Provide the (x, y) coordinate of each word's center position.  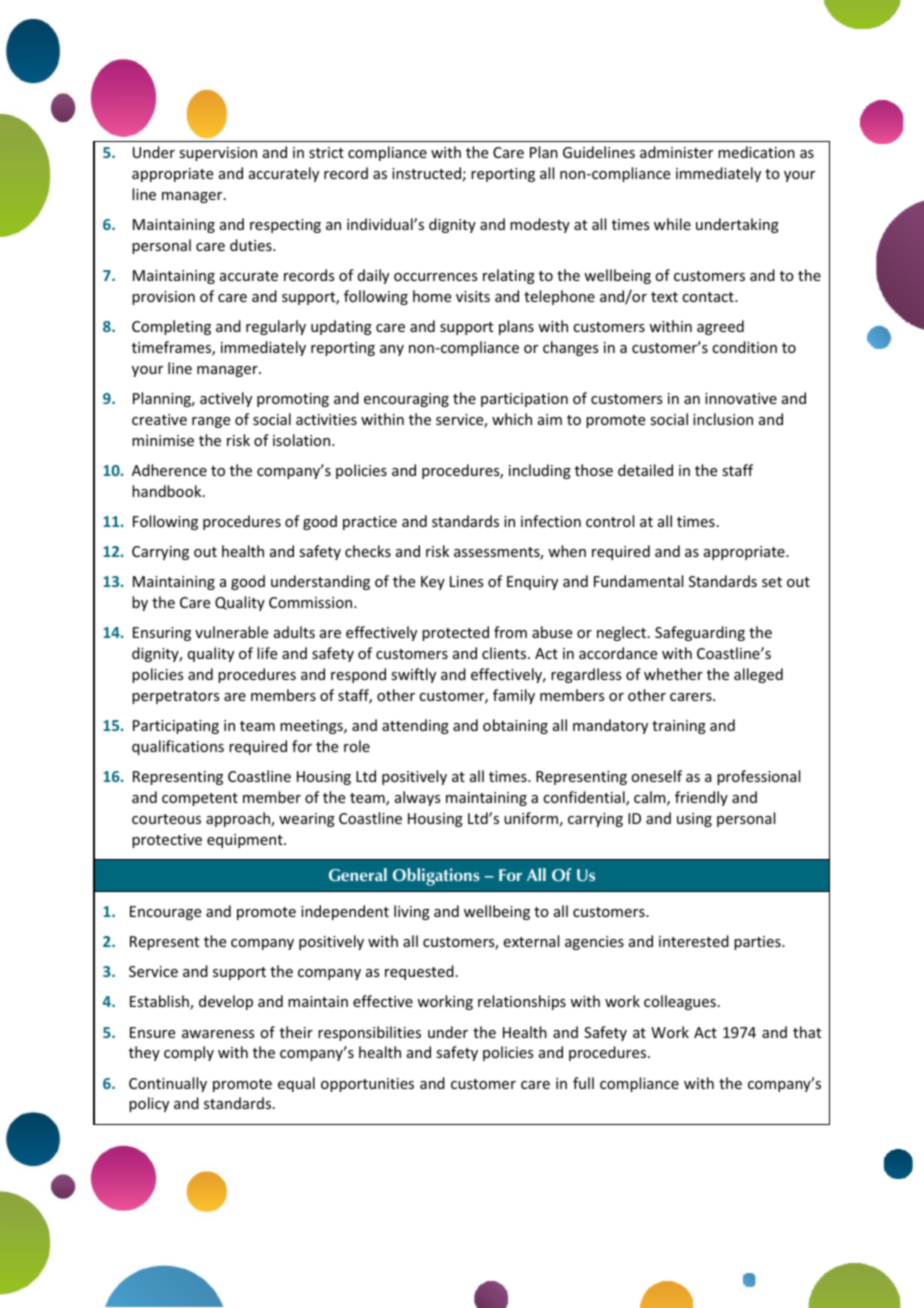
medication (756, 152)
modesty (540, 225)
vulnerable (231, 632)
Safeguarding (700, 633)
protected (455, 633)
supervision (218, 154)
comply (189, 1053)
